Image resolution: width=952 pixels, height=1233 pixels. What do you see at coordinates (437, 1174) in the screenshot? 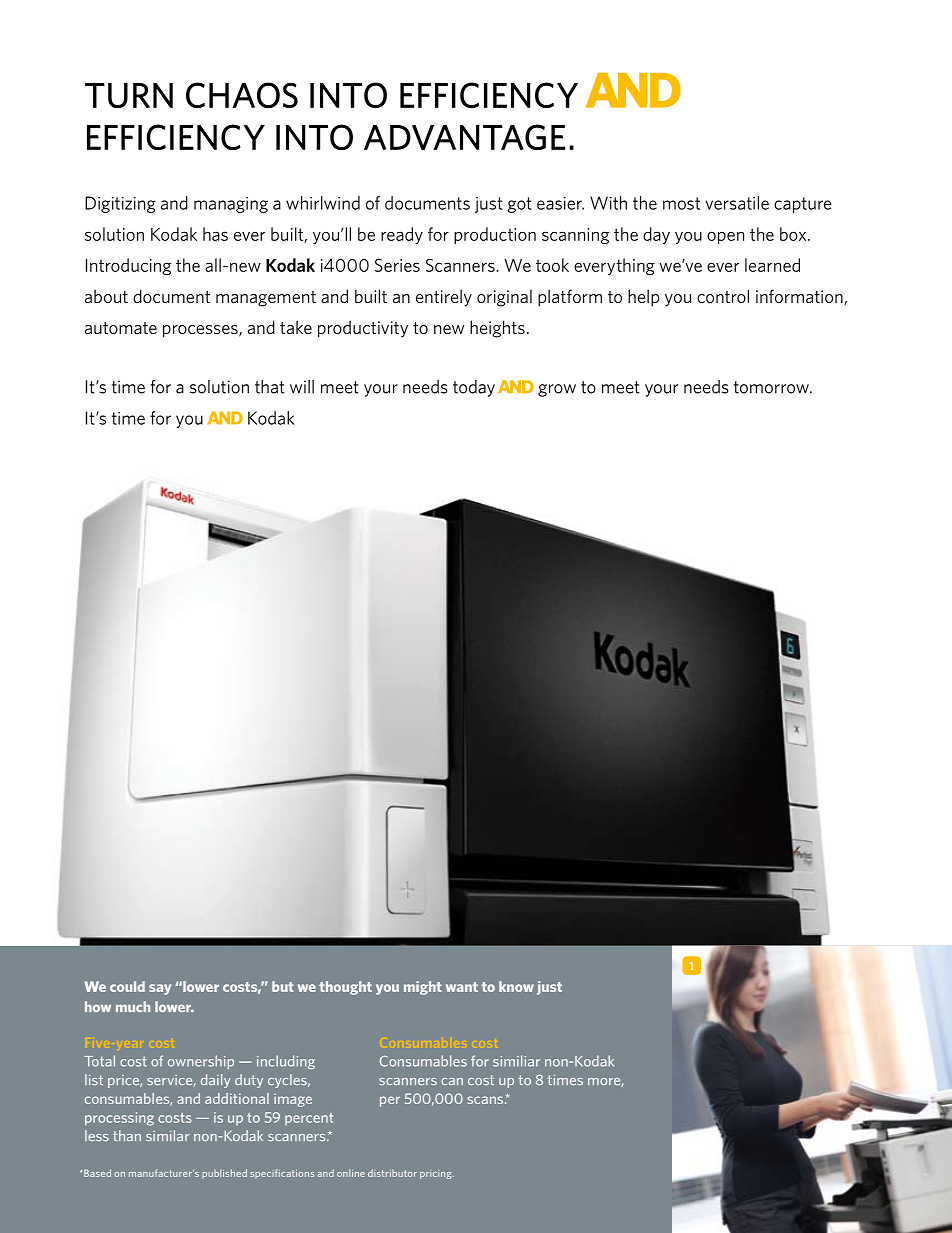
I see `pricing` at bounding box center [437, 1174].
